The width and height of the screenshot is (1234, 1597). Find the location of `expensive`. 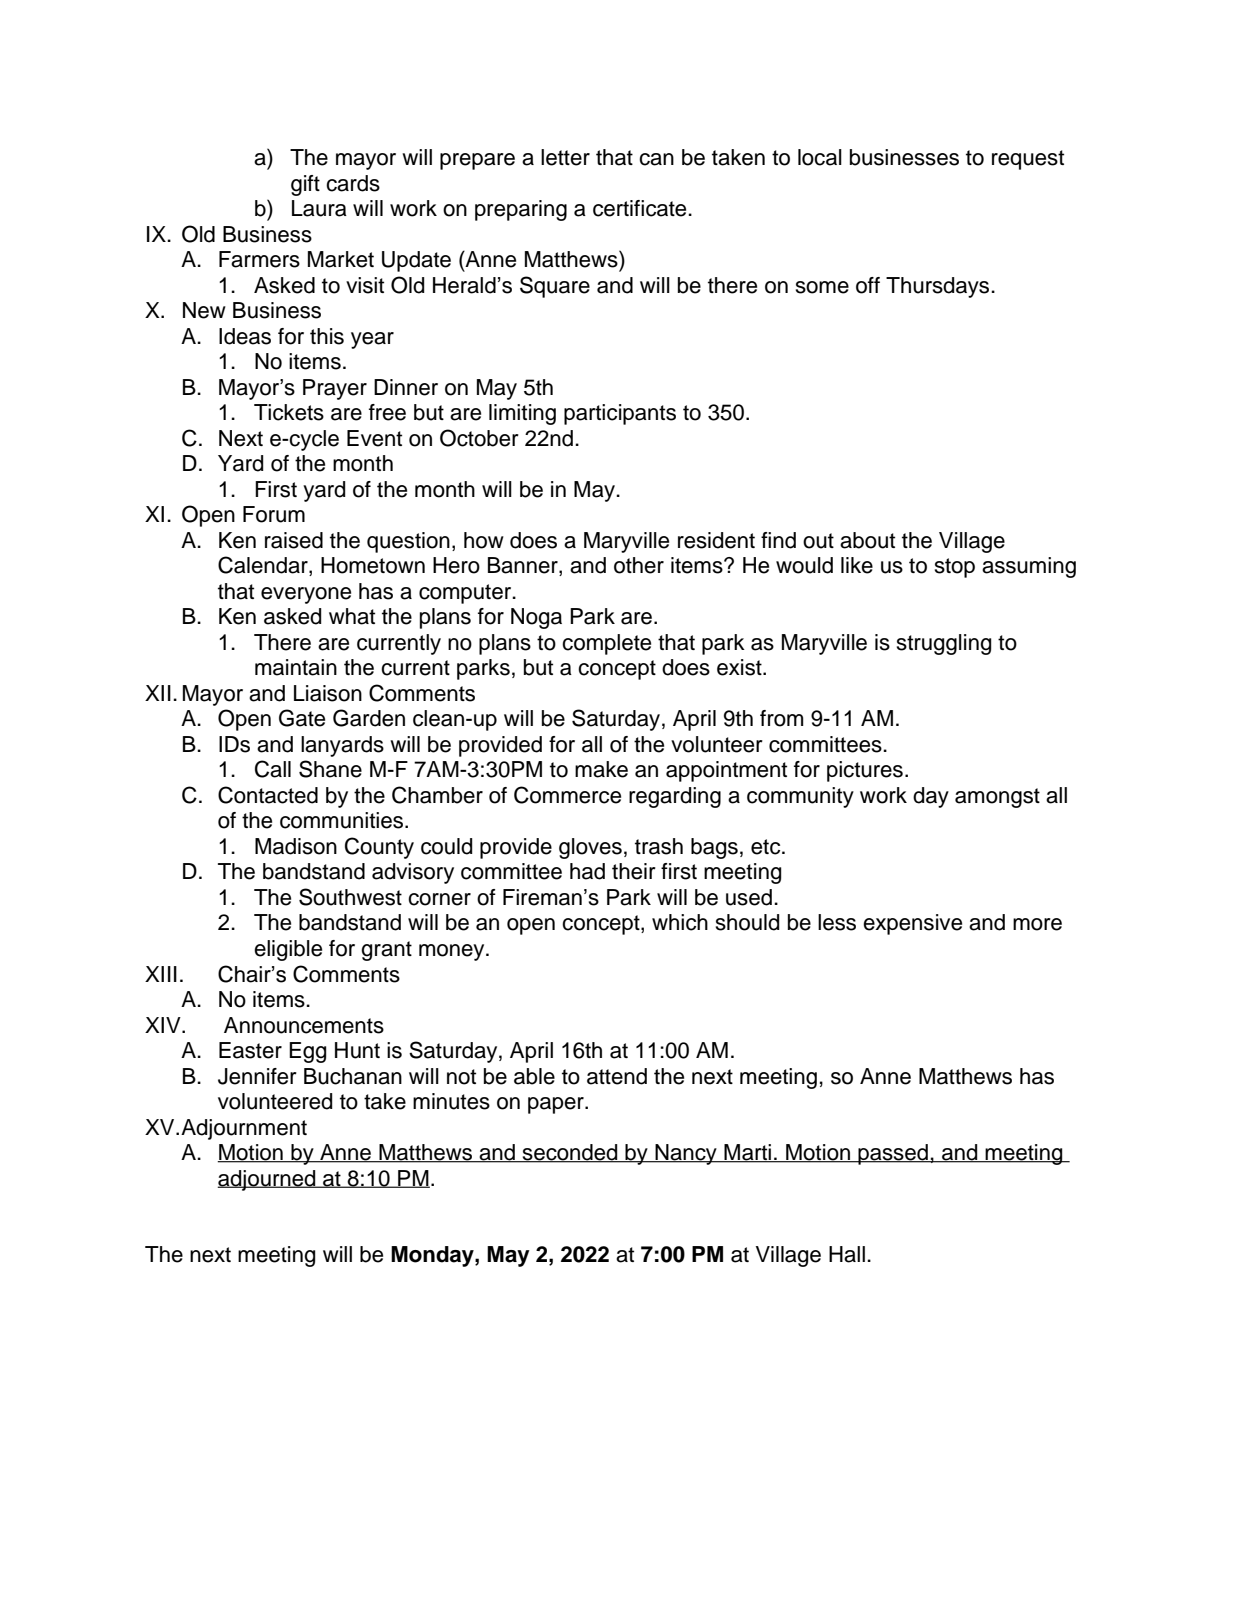

expensive is located at coordinates (912, 924).
